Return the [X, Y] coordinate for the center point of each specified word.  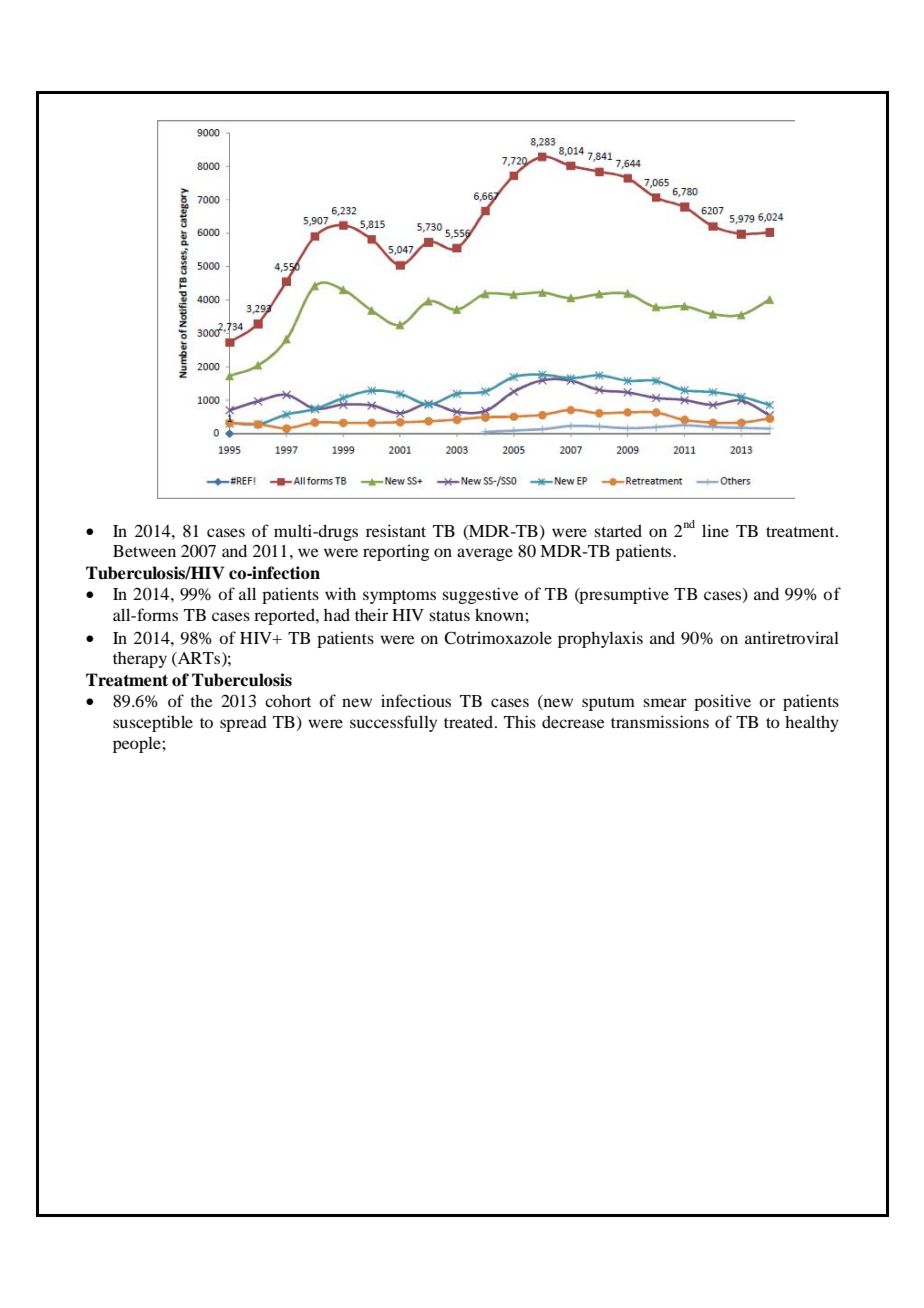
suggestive [480, 595]
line [715, 530]
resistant [396, 530]
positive [722, 702]
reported [285, 616]
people [138, 744]
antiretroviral [792, 637]
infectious [416, 700]
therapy [140, 660]
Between [144, 551]
